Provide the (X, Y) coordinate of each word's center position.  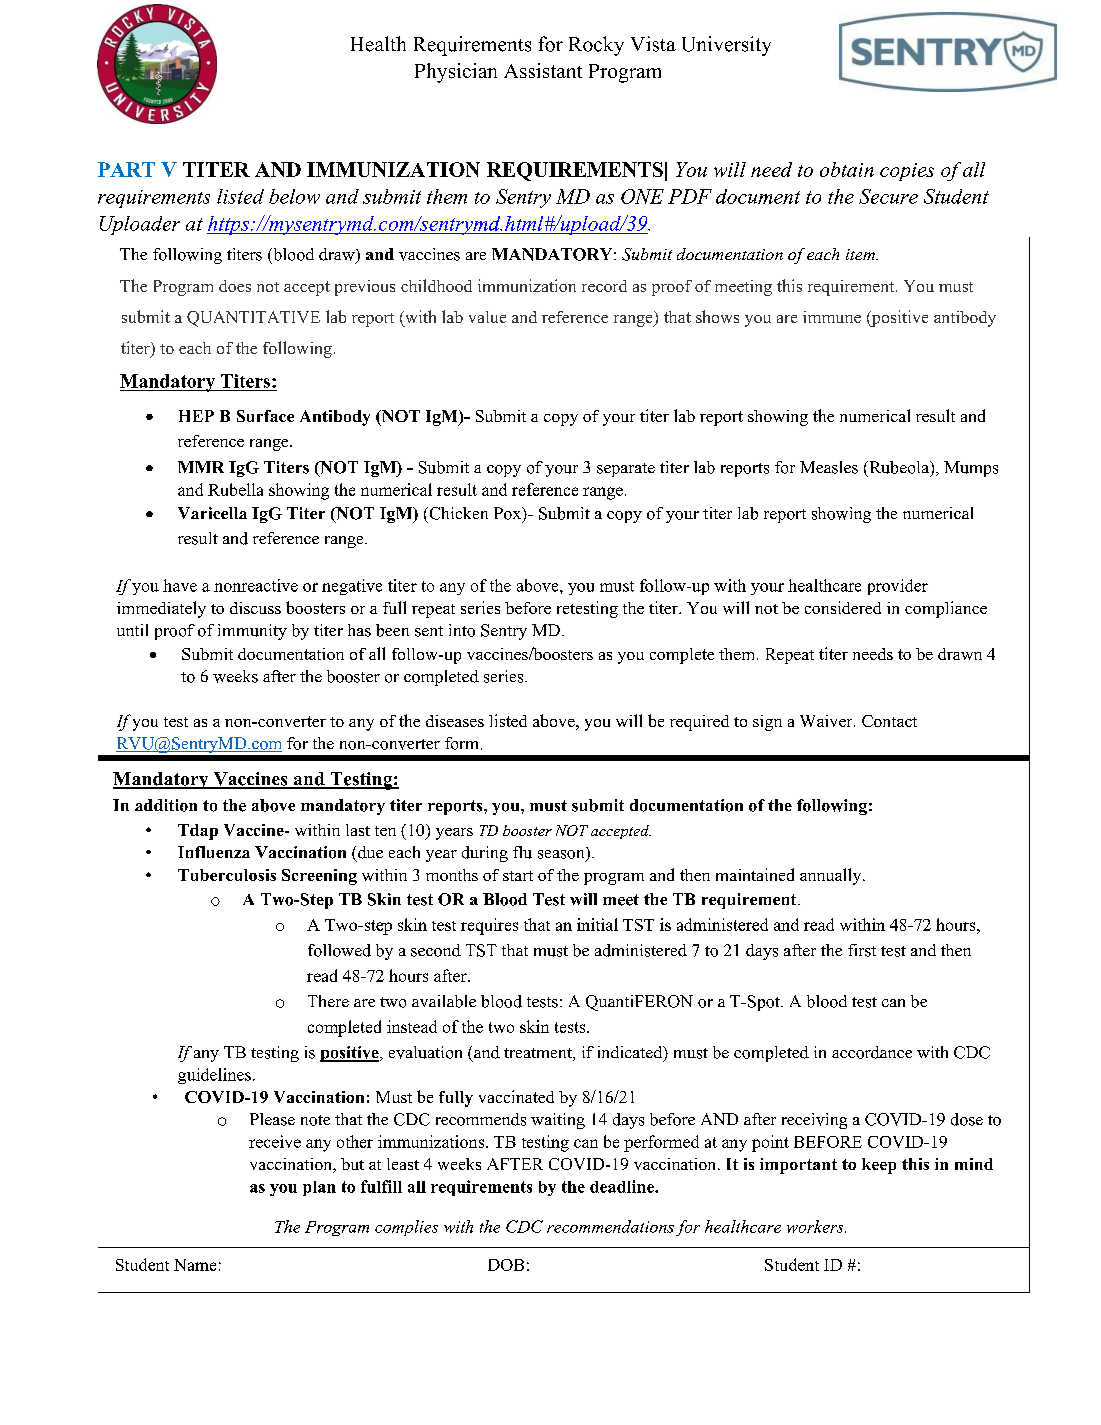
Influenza (214, 852)
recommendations (610, 1226)
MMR (201, 467)
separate (626, 470)
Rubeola (899, 467)
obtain (847, 169)
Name (195, 1265)
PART (126, 169)
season (562, 855)
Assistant (543, 70)
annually (832, 876)
